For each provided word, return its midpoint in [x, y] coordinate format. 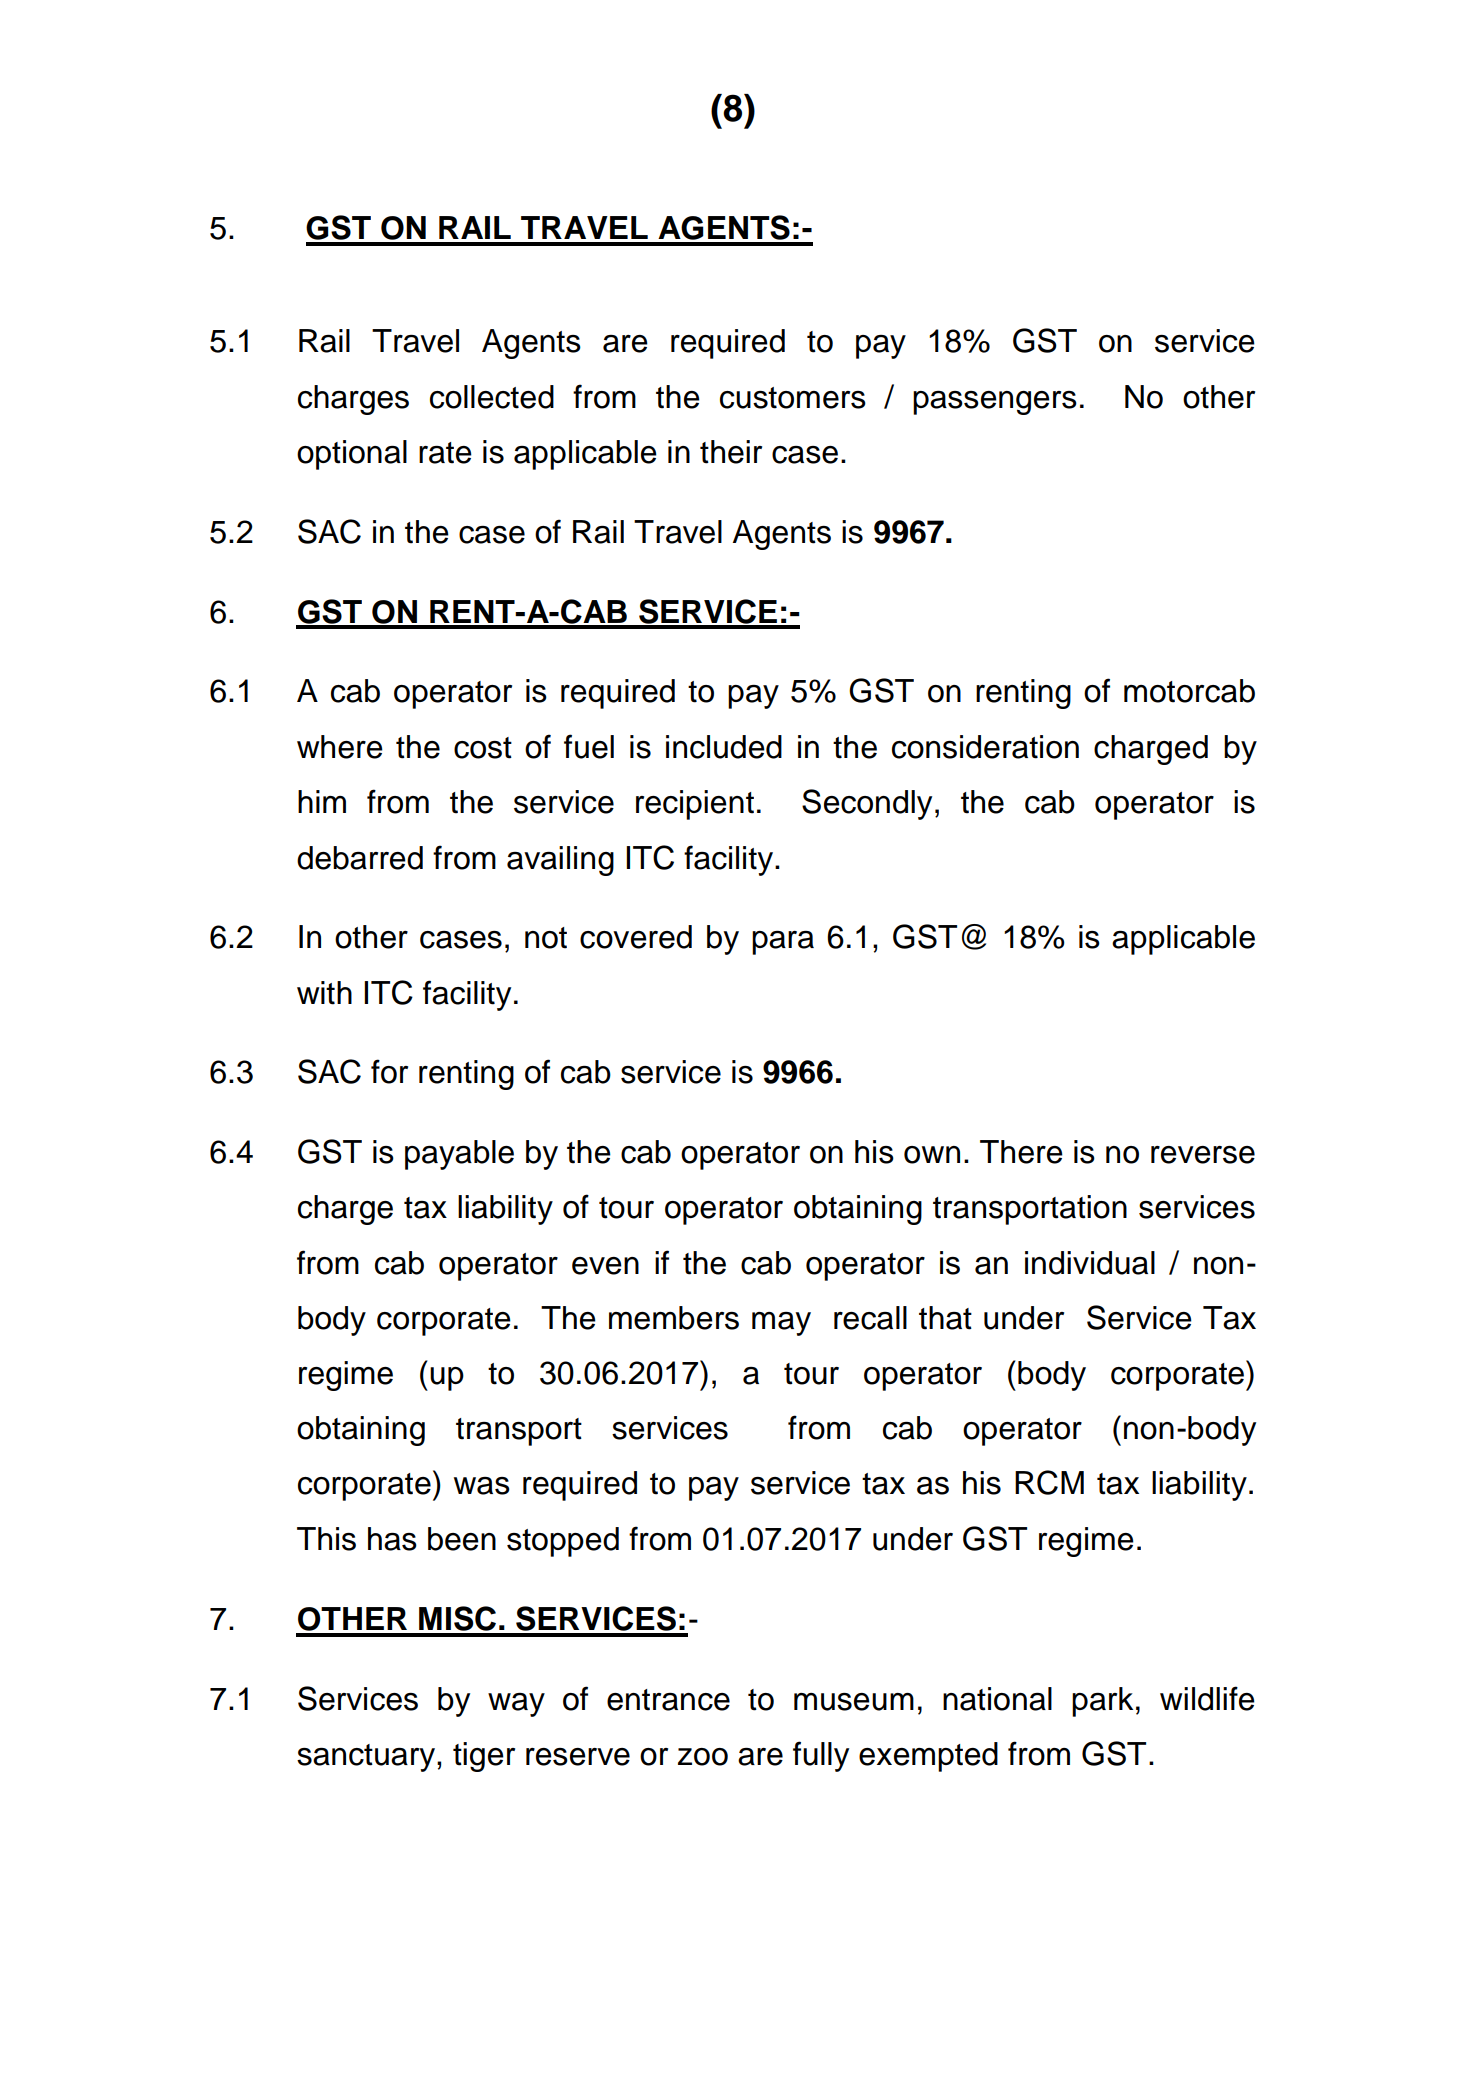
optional [352, 455]
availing [560, 861]
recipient [695, 805]
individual [1090, 1263]
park [1102, 1702]
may [781, 1324]
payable [459, 1155]
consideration [985, 747]
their [731, 452]
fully [821, 1756]
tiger [484, 1757]
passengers [995, 403]
